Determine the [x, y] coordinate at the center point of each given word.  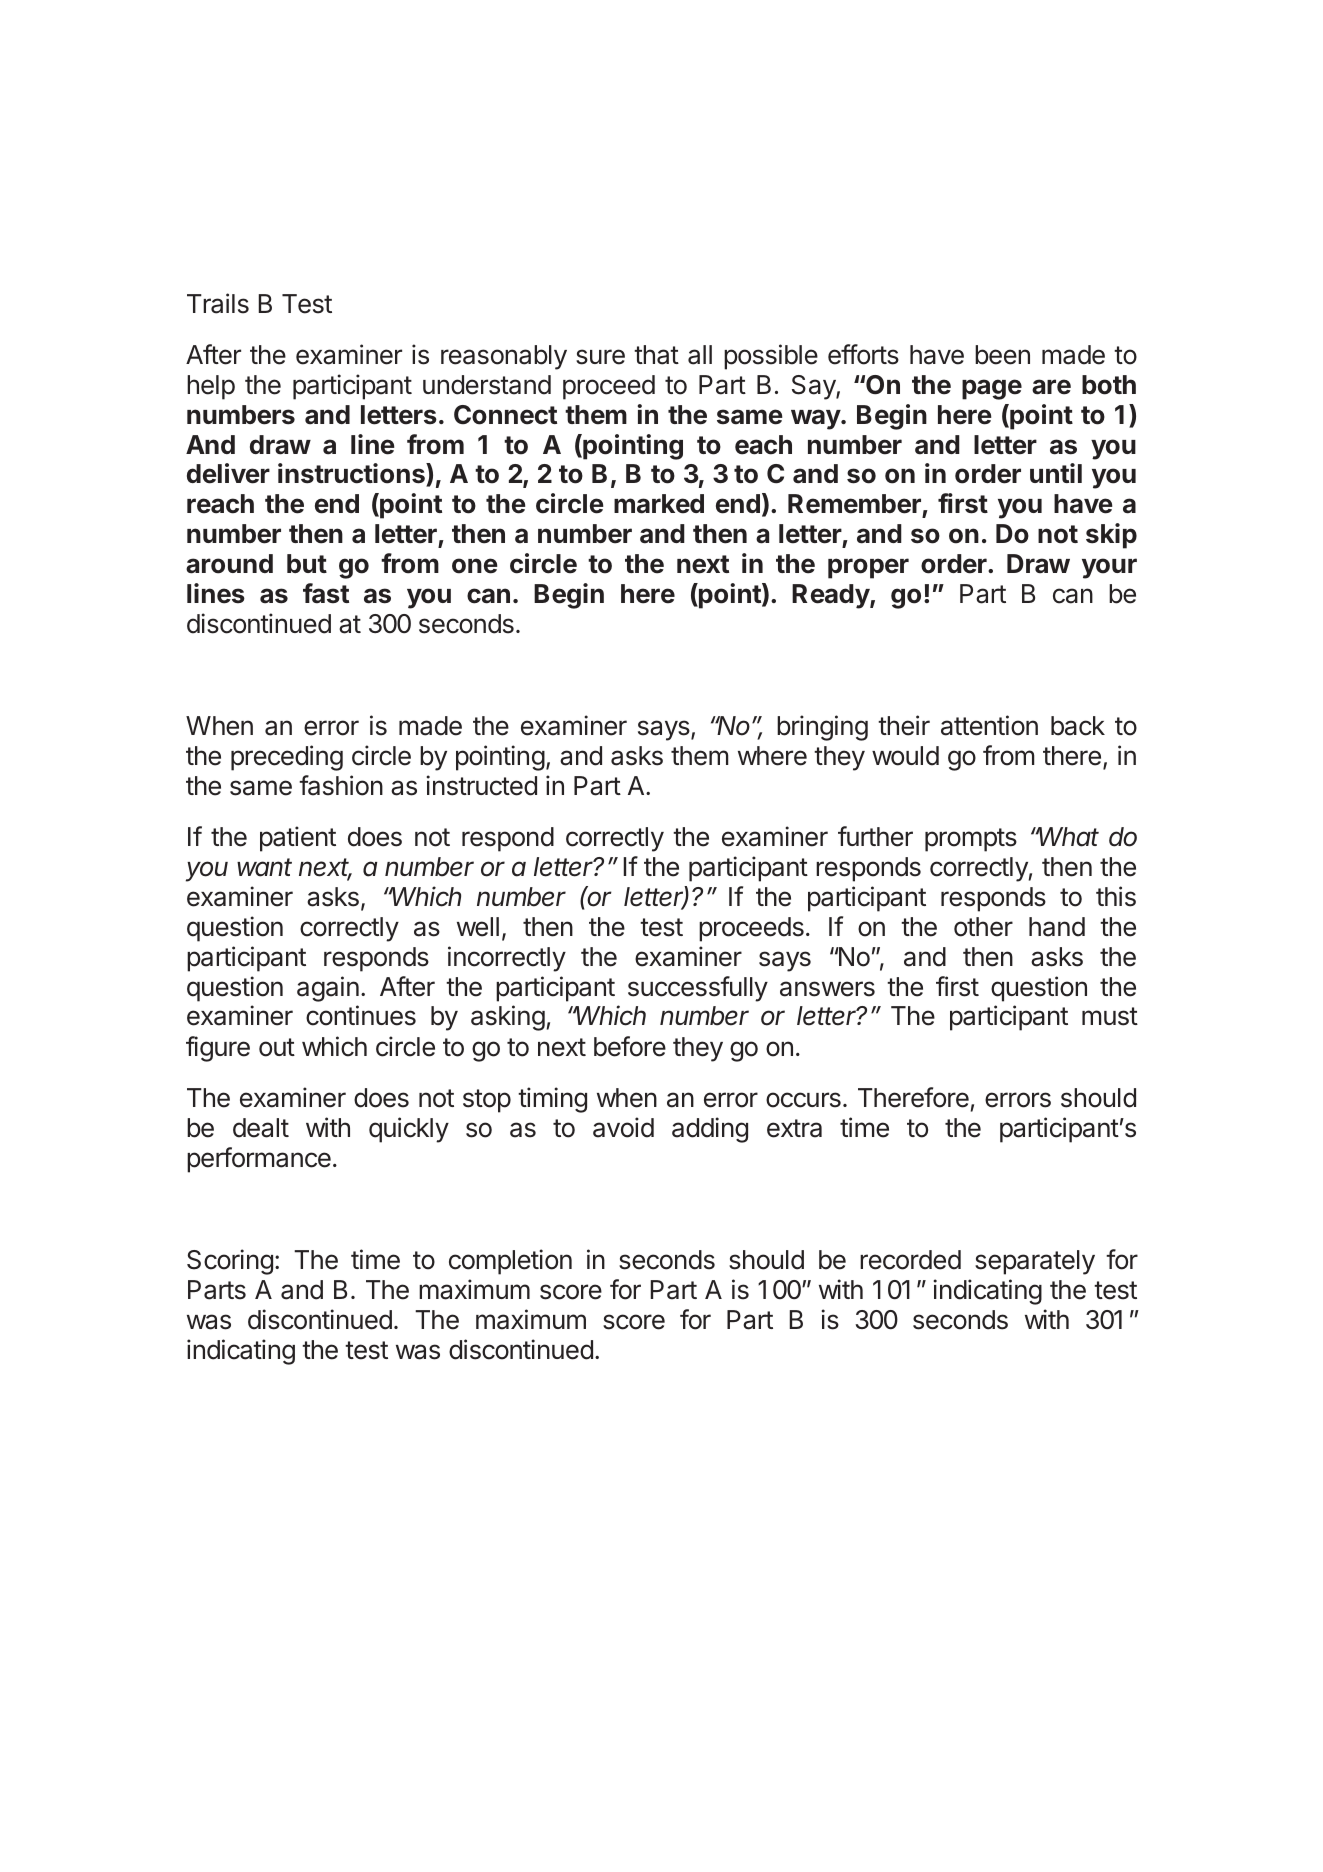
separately [1035, 1262]
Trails [218, 303]
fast [326, 593]
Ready [831, 596]
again [328, 989]
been [1002, 355]
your [1109, 568]
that [656, 355]
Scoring [230, 1262]
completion [510, 1262]
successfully [698, 989]
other [983, 927]
